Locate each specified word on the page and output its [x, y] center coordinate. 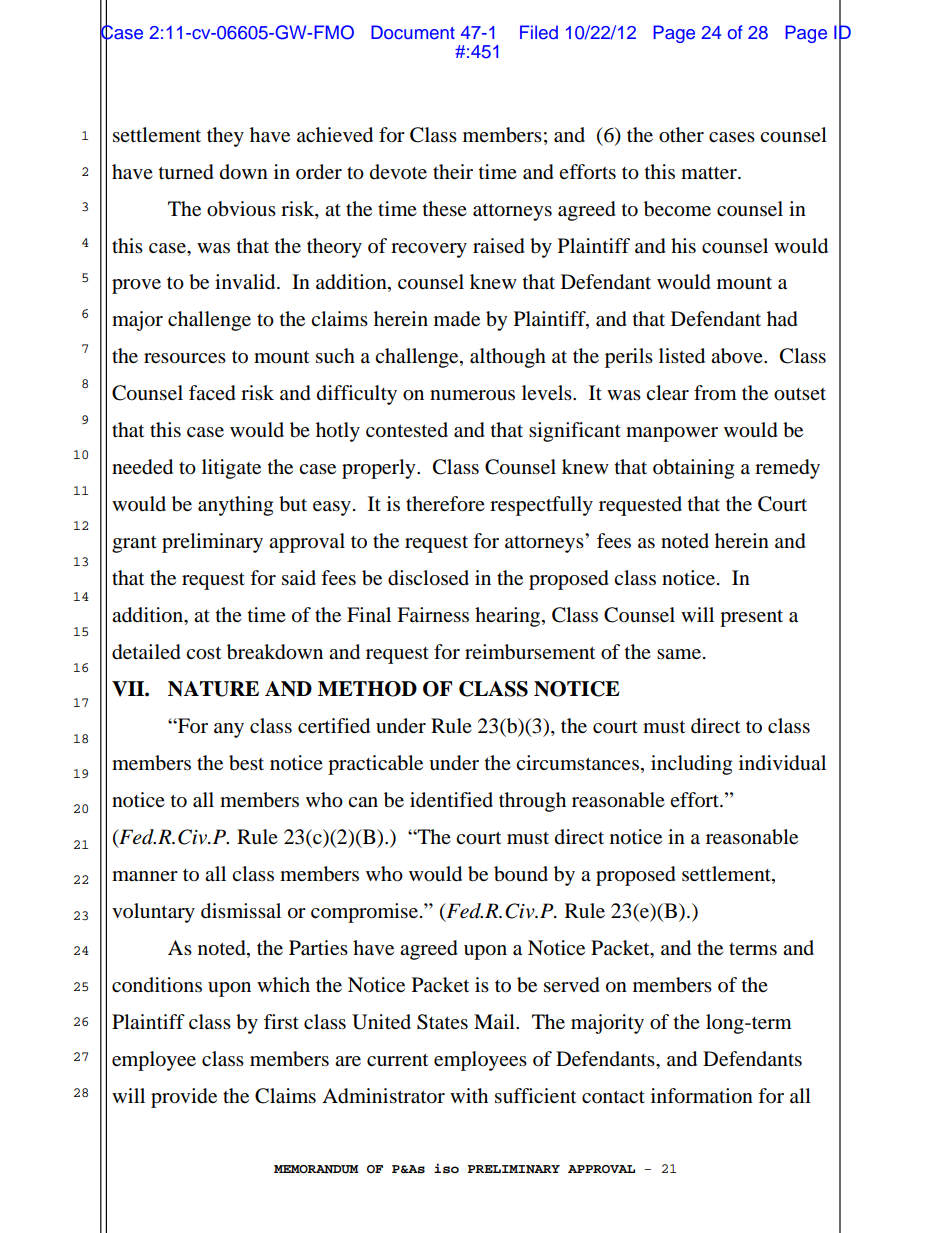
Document [413, 32]
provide [184, 1098]
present [751, 618]
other [681, 135]
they [225, 137]
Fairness [433, 615]
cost [203, 653]
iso [446, 1168]
